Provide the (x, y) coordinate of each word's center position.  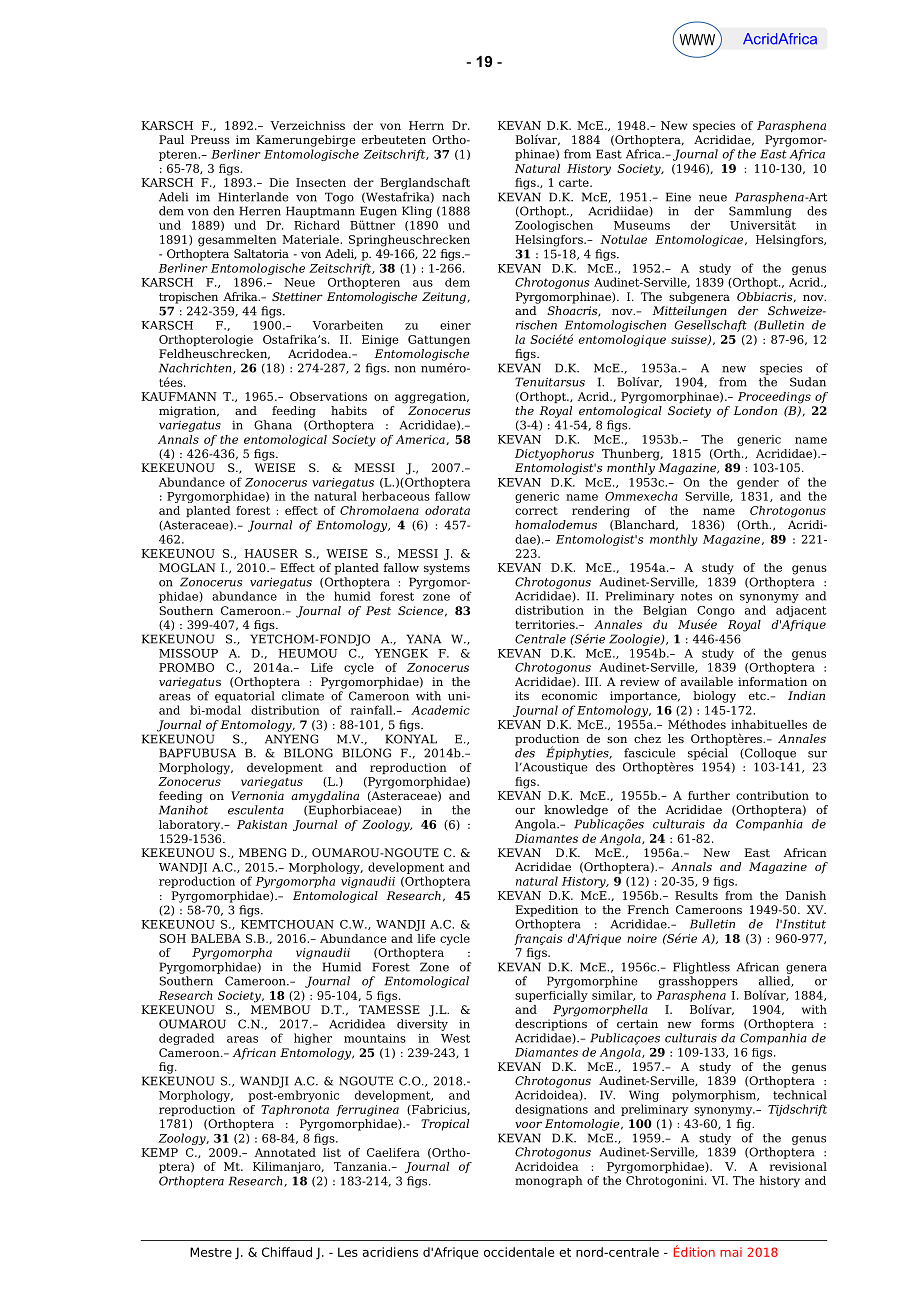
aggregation (431, 398)
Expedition (546, 911)
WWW (697, 40)
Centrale (540, 639)
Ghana (273, 425)
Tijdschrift (797, 1110)
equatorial (245, 697)
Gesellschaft (711, 326)
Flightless (701, 968)
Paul (171, 139)
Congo (716, 613)
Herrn (426, 125)
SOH (172, 938)
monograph (549, 1182)
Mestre (211, 1252)
